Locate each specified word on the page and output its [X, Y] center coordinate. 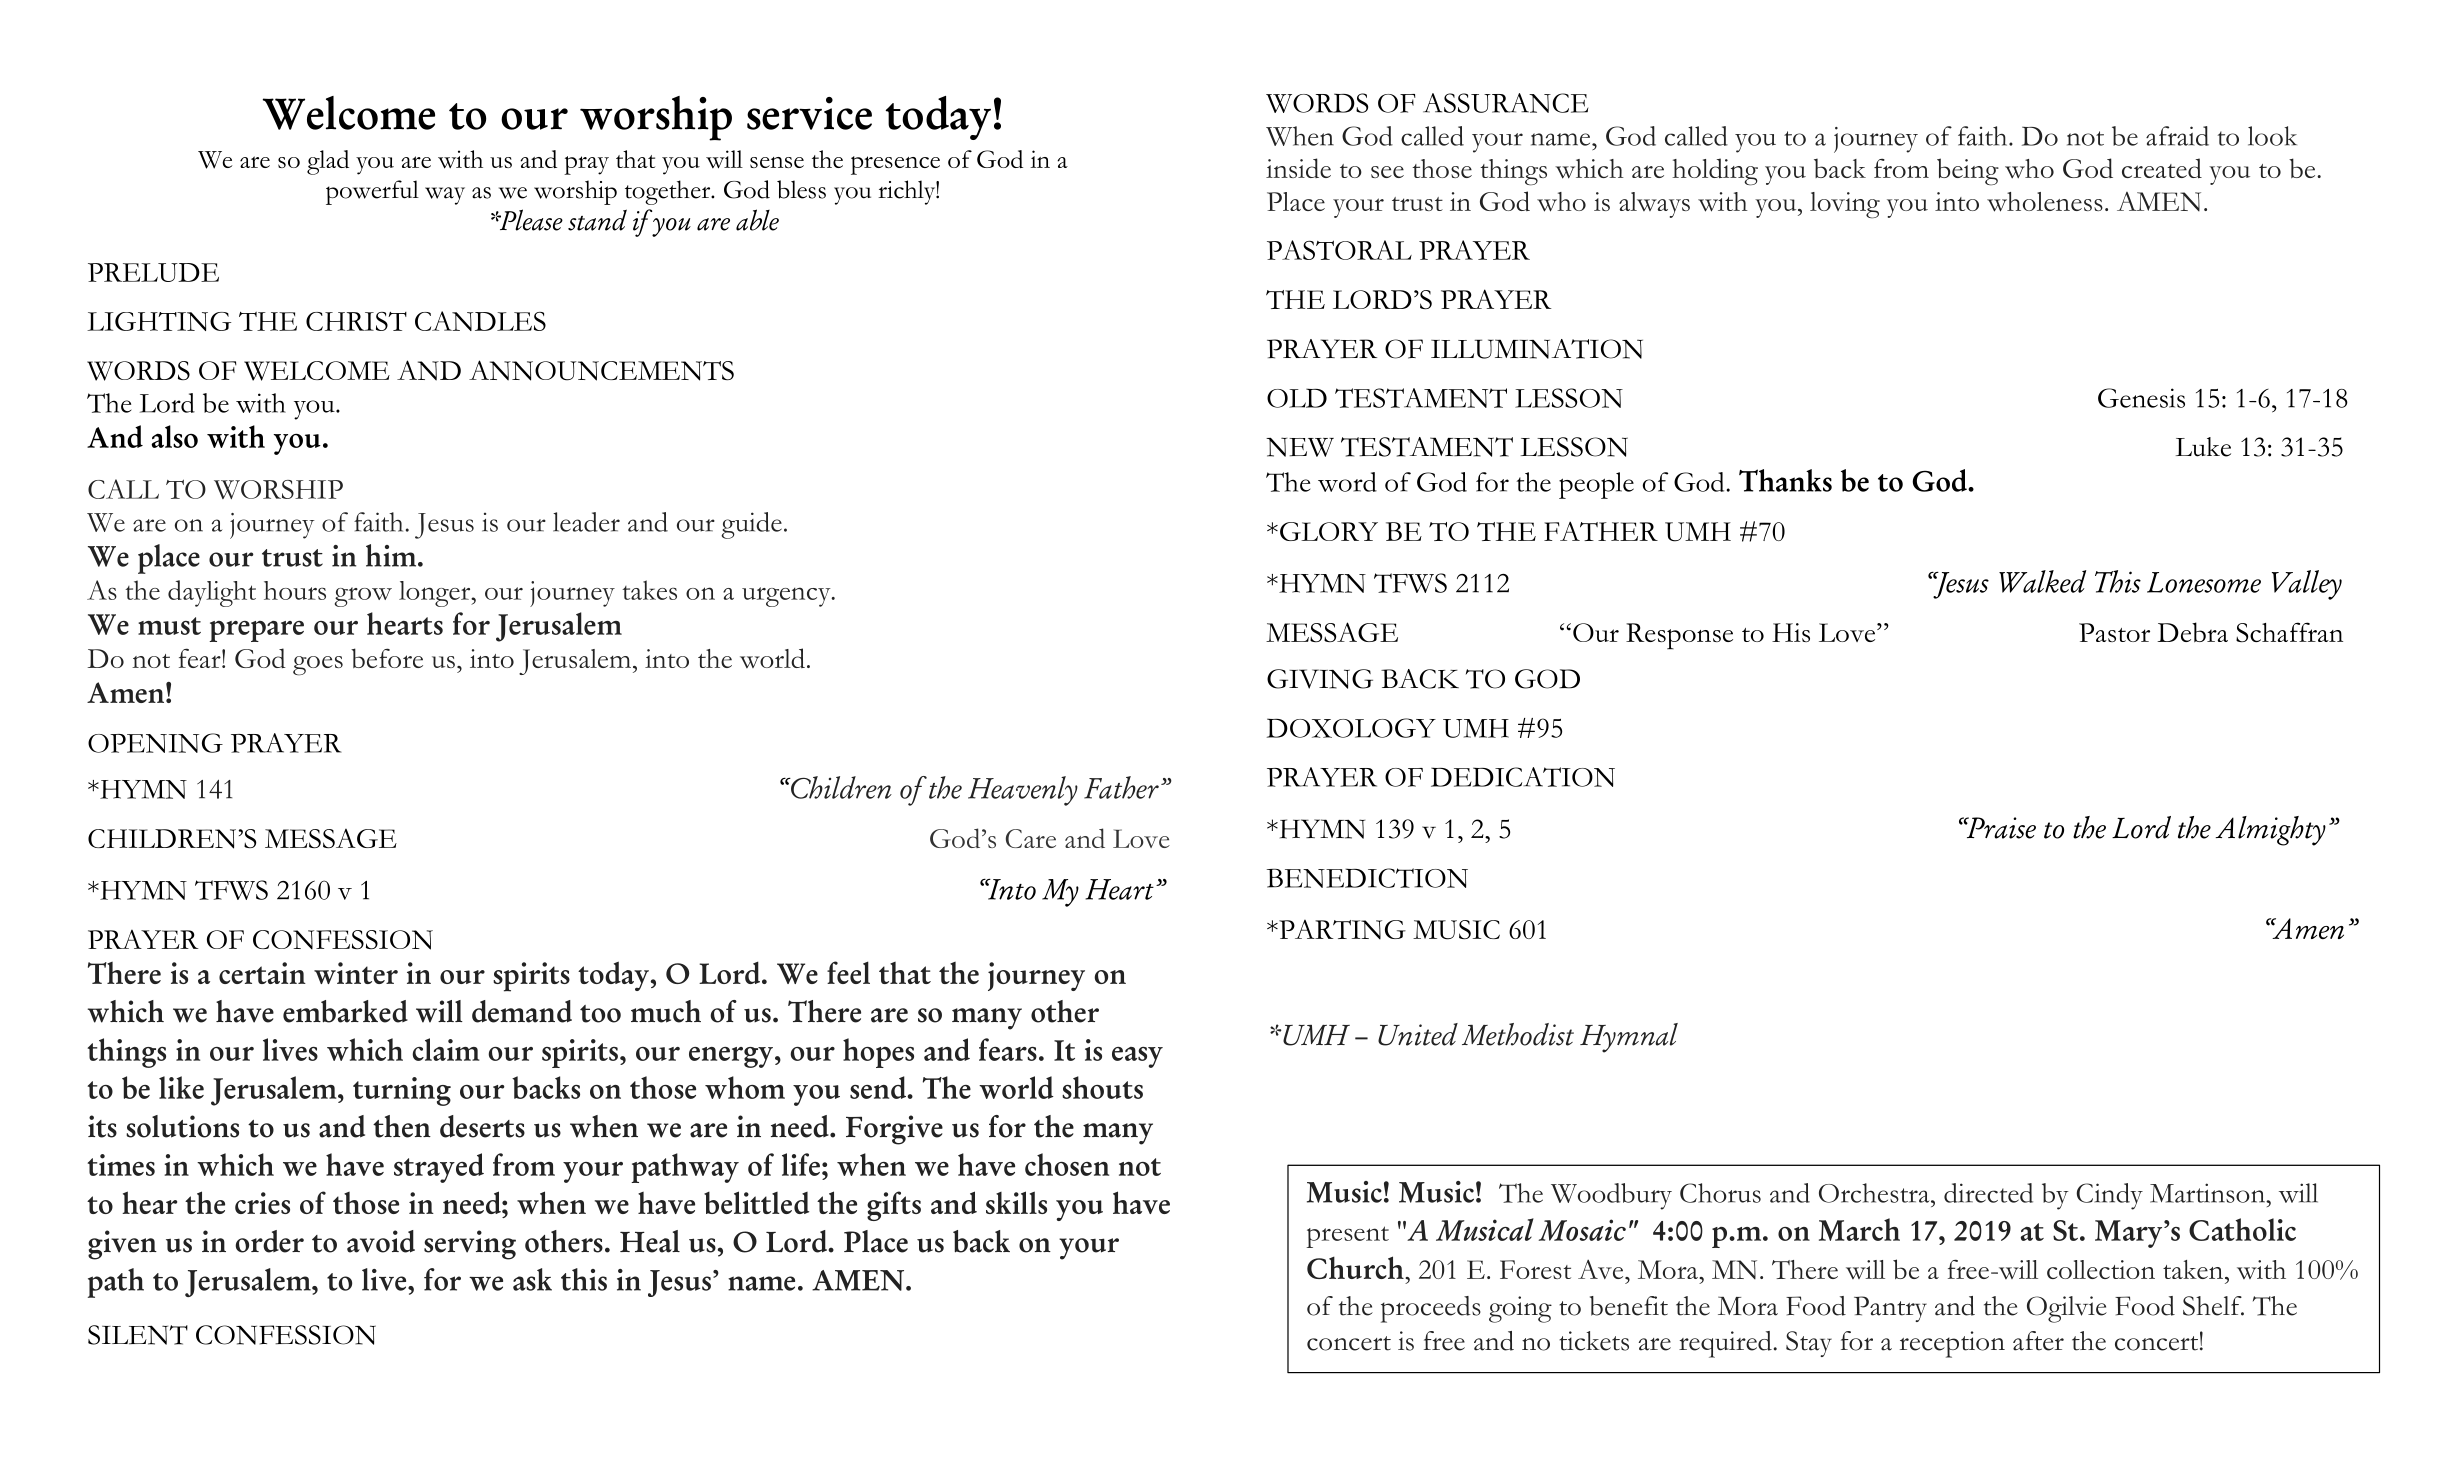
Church [1356, 1267]
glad [328, 162]
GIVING [1320, 679]
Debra [2192, 632]
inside [1298, 168]
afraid [2177, 136]
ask [532, 1279]
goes [318, 666]
